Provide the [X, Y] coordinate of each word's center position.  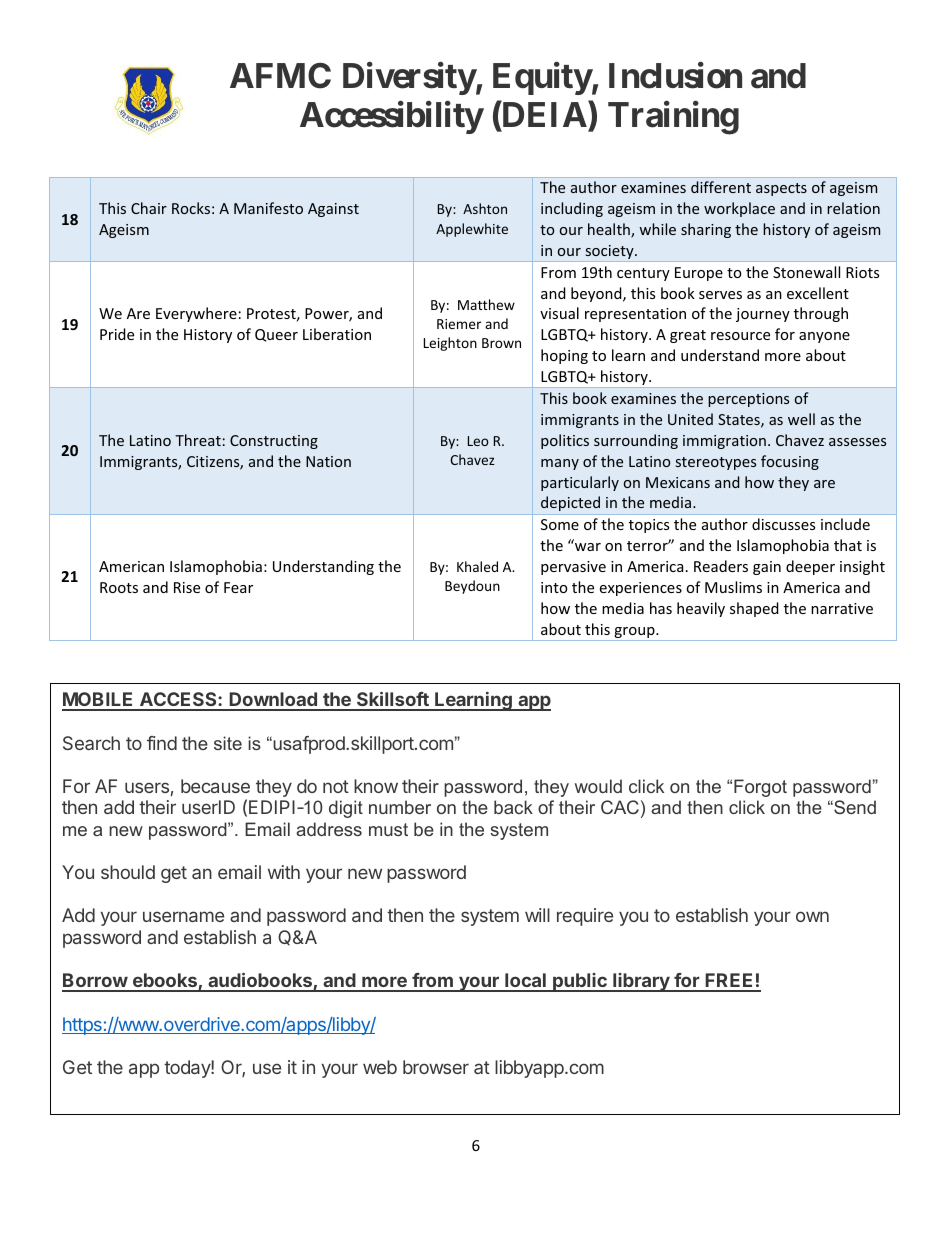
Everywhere [196, 314]
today [188, 1069]
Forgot [760, 788]
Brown [501, 343]
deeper [810, 567]
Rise [187, 587]
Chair [149, 208]
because [215, 786]
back [513, 807]
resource [740, 336]
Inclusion [675, 75]
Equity [542, 78]
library [641, 982]
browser [436, 1067]
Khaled [477, 566]
